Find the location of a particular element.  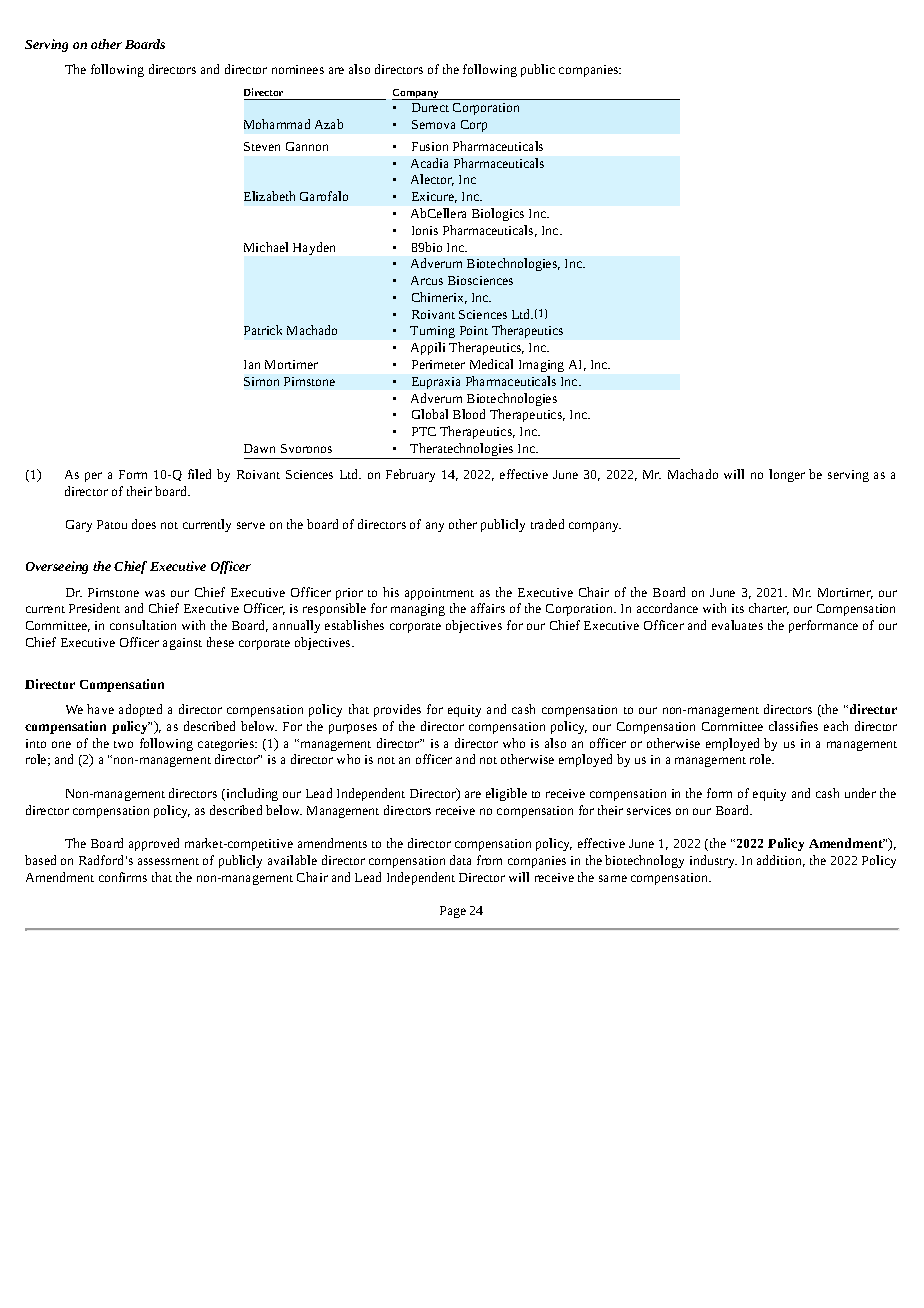

managing is located at coordinates (418, 610).
